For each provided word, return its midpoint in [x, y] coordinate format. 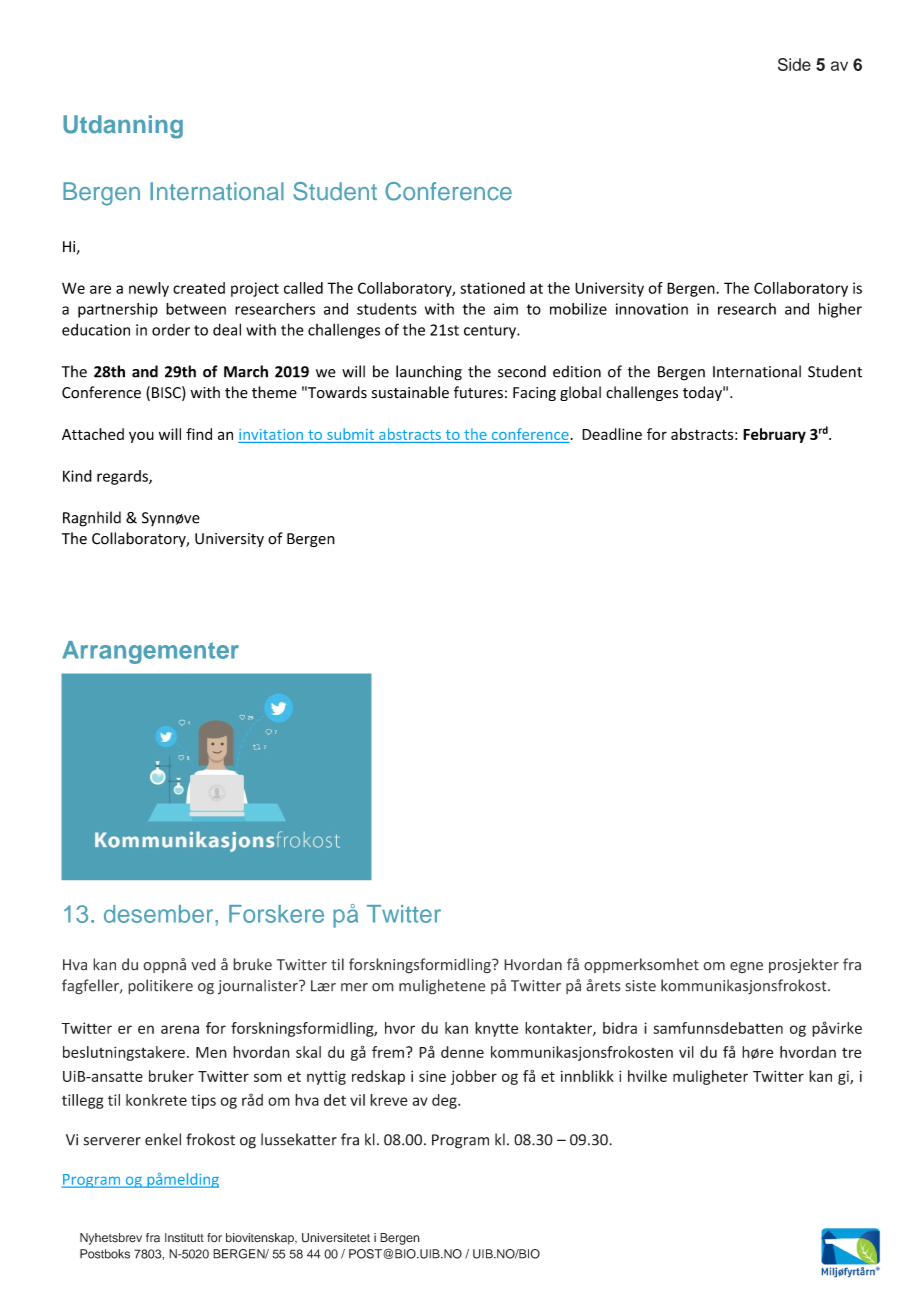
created [199, 288]
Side [794, 64]
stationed [492, 288]
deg [445, 1101]
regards [123, 477]
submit [350, 434]
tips [203, 1101]
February [774, 435]
